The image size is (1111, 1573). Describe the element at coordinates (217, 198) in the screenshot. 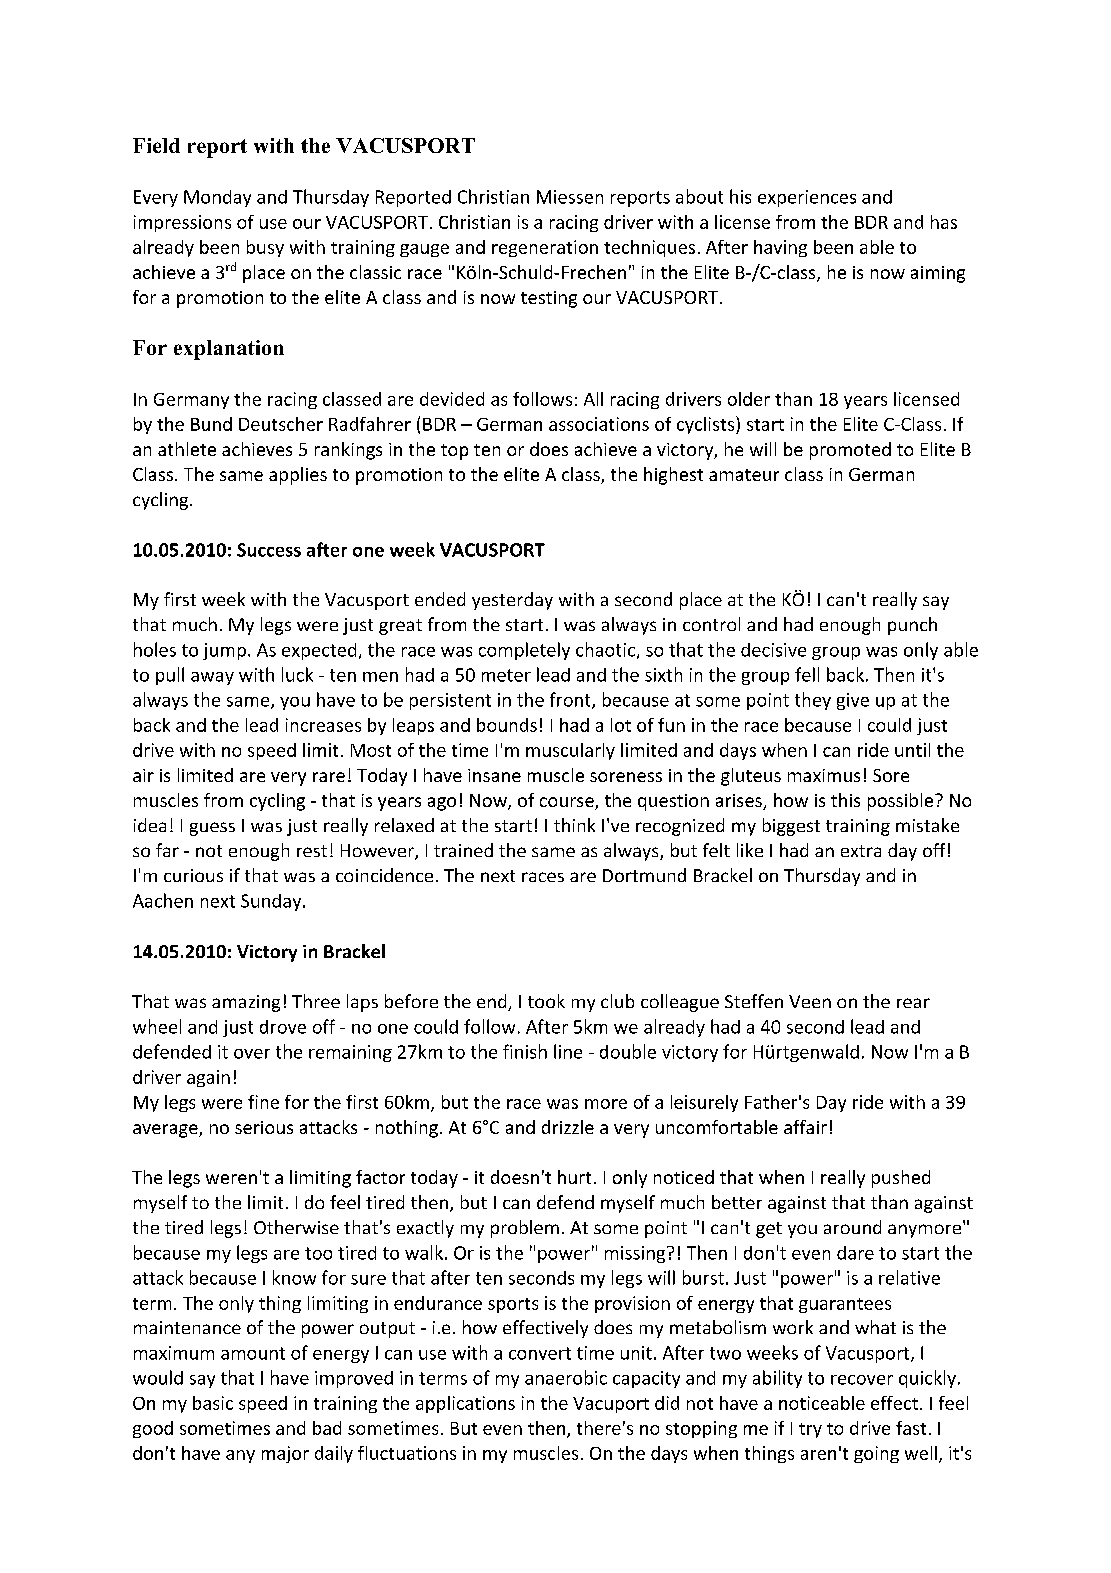

I see `Monday` at that location.
